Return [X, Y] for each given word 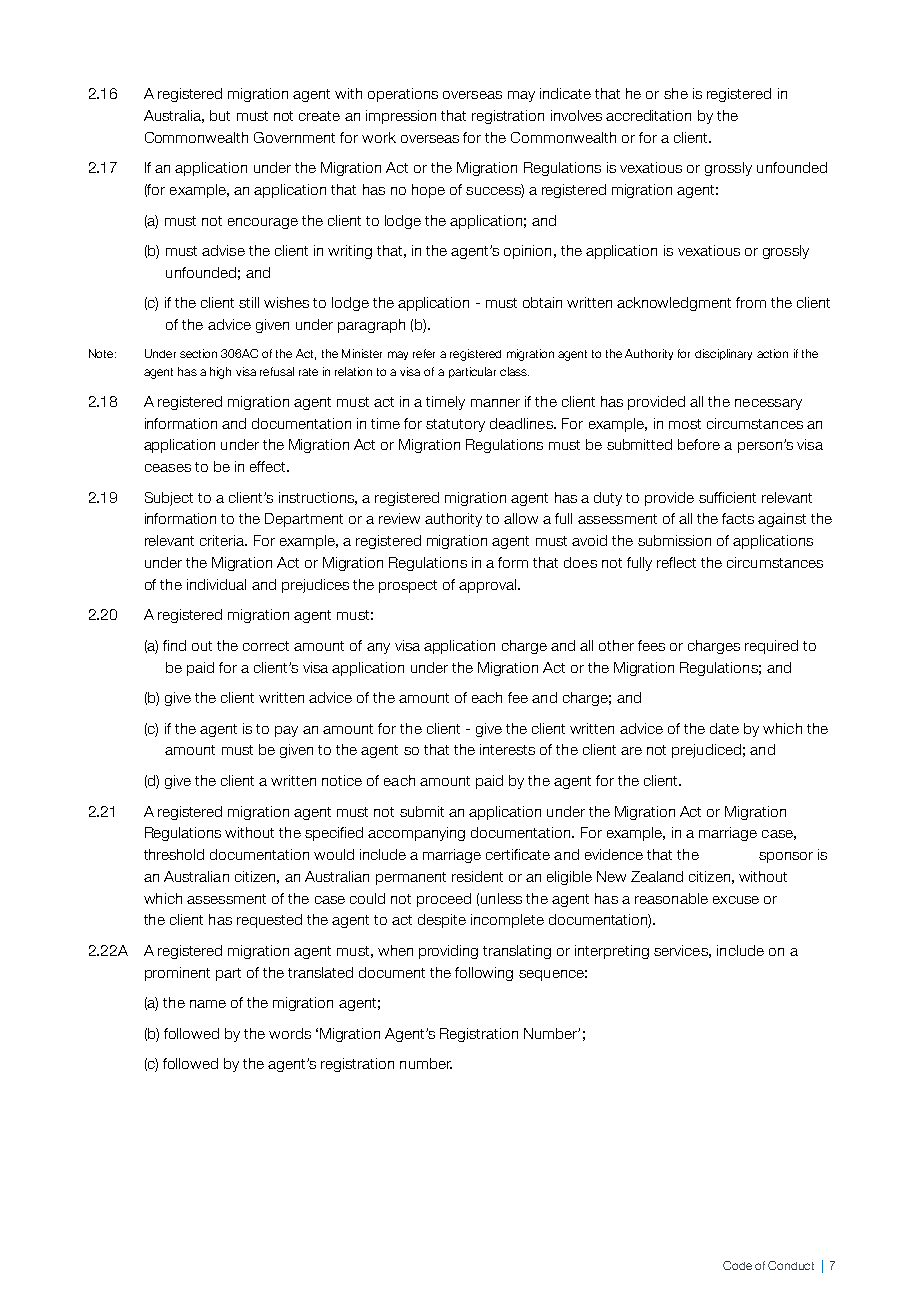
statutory [455, 425]
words [290, 1033]
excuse [736, 900]
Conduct [791, 1265]
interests [507, 749]
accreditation [648, 115]
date [724, 728]
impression [401, 117]
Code [737, 1265]
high [220, 373]
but [220, 115]
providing [448, 952]
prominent [177, 974]
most [685, 424]
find [174, 645]
